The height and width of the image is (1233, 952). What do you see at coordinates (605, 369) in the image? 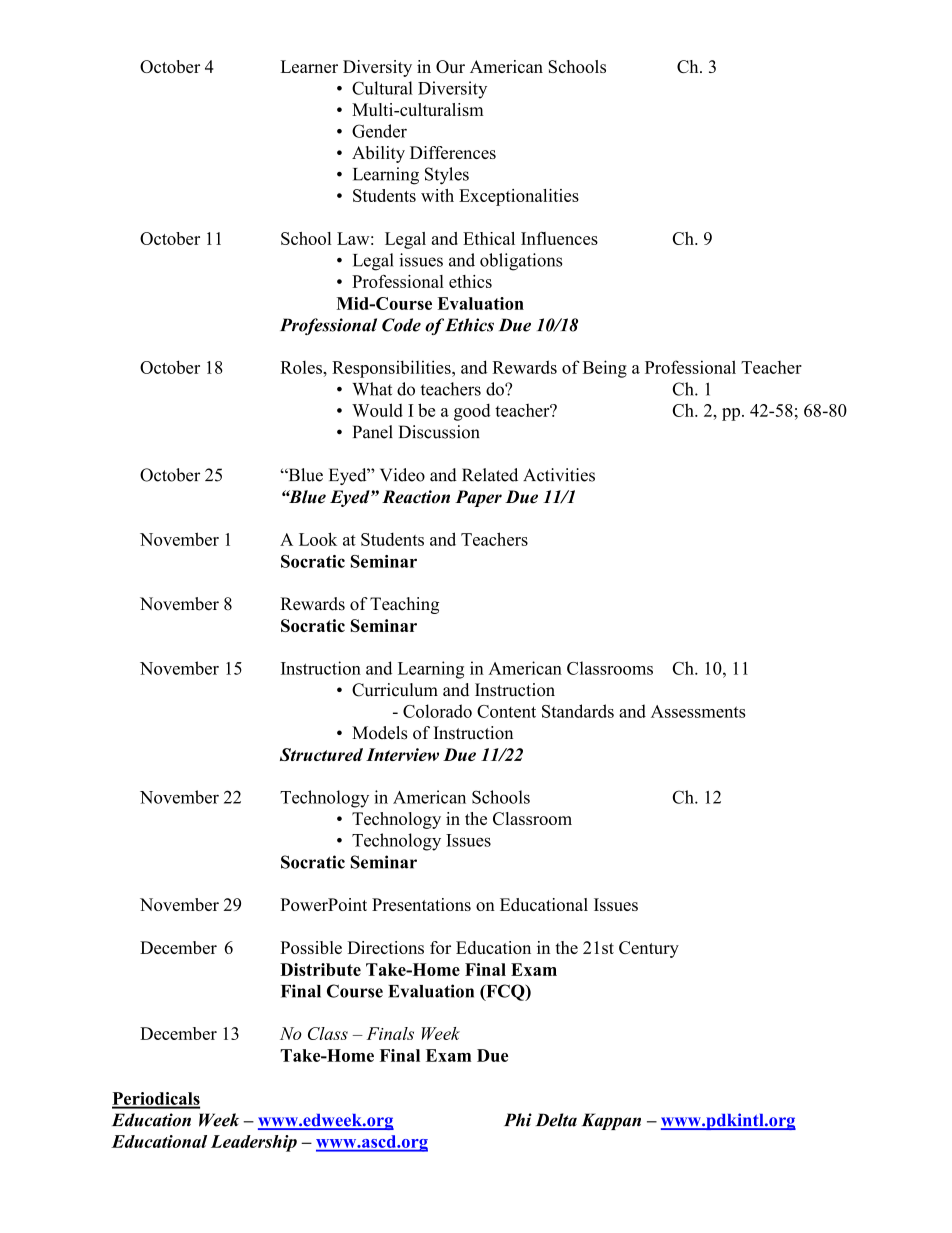
I see `Being` at bounding box center [605, 369].
